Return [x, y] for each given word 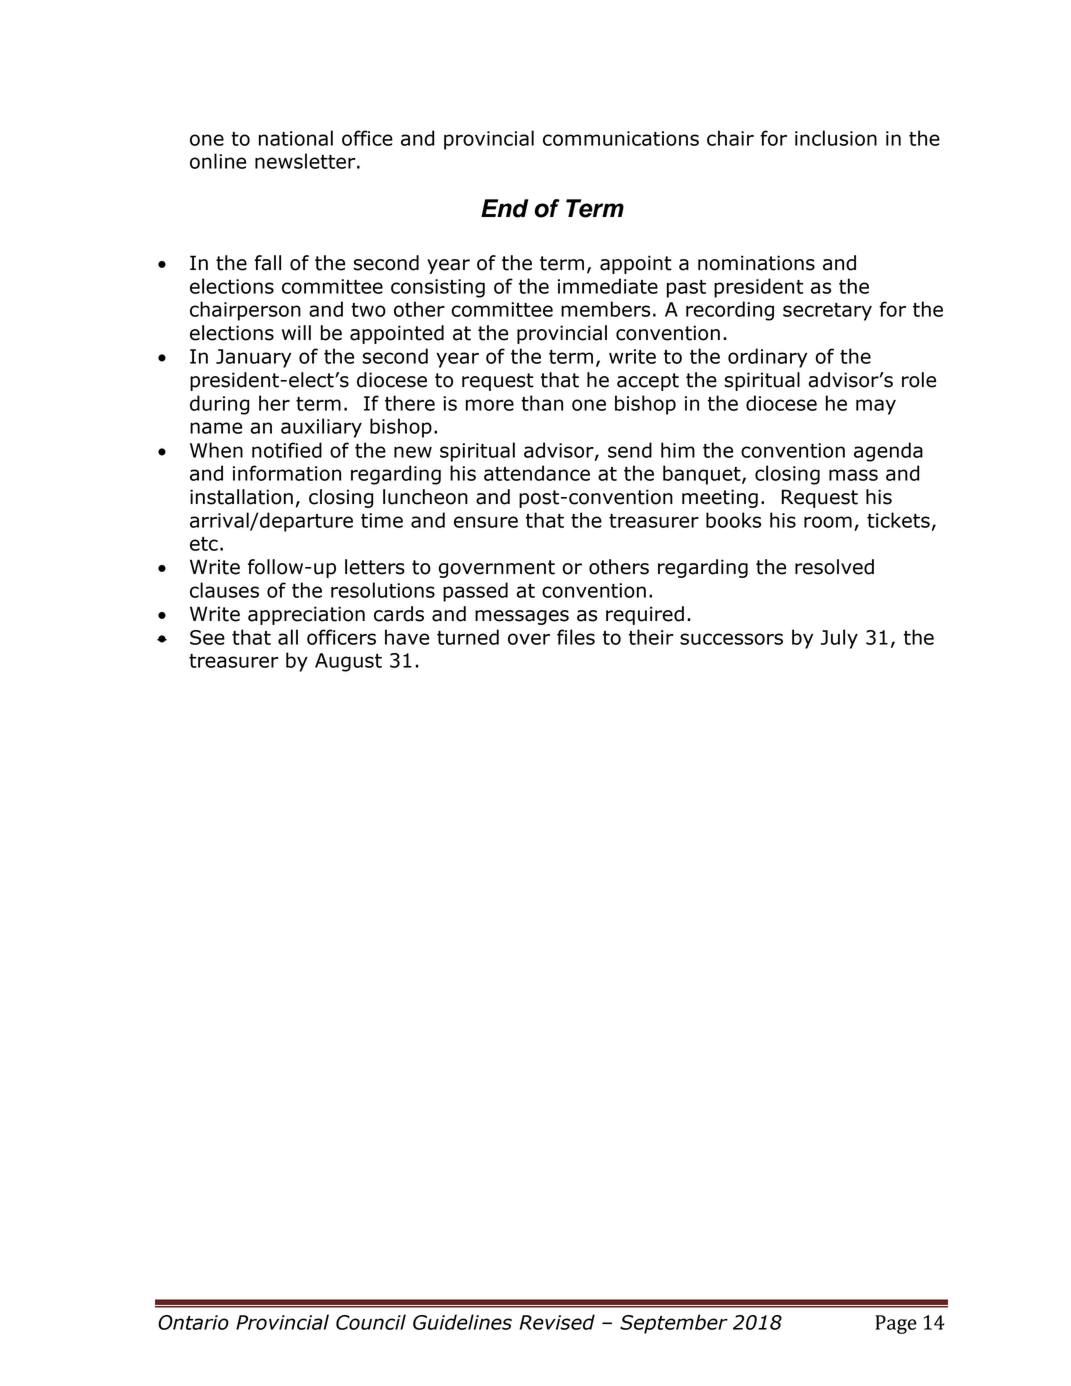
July [839, 639]
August [348, 662]
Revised [557, 1322]
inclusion [836, 138]
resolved [834, 567]
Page [896, 1324]
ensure [486, 522]
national [296, 138]
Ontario [193, 1322]
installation [241, 497]
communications [621, 138]
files [576, 637]
